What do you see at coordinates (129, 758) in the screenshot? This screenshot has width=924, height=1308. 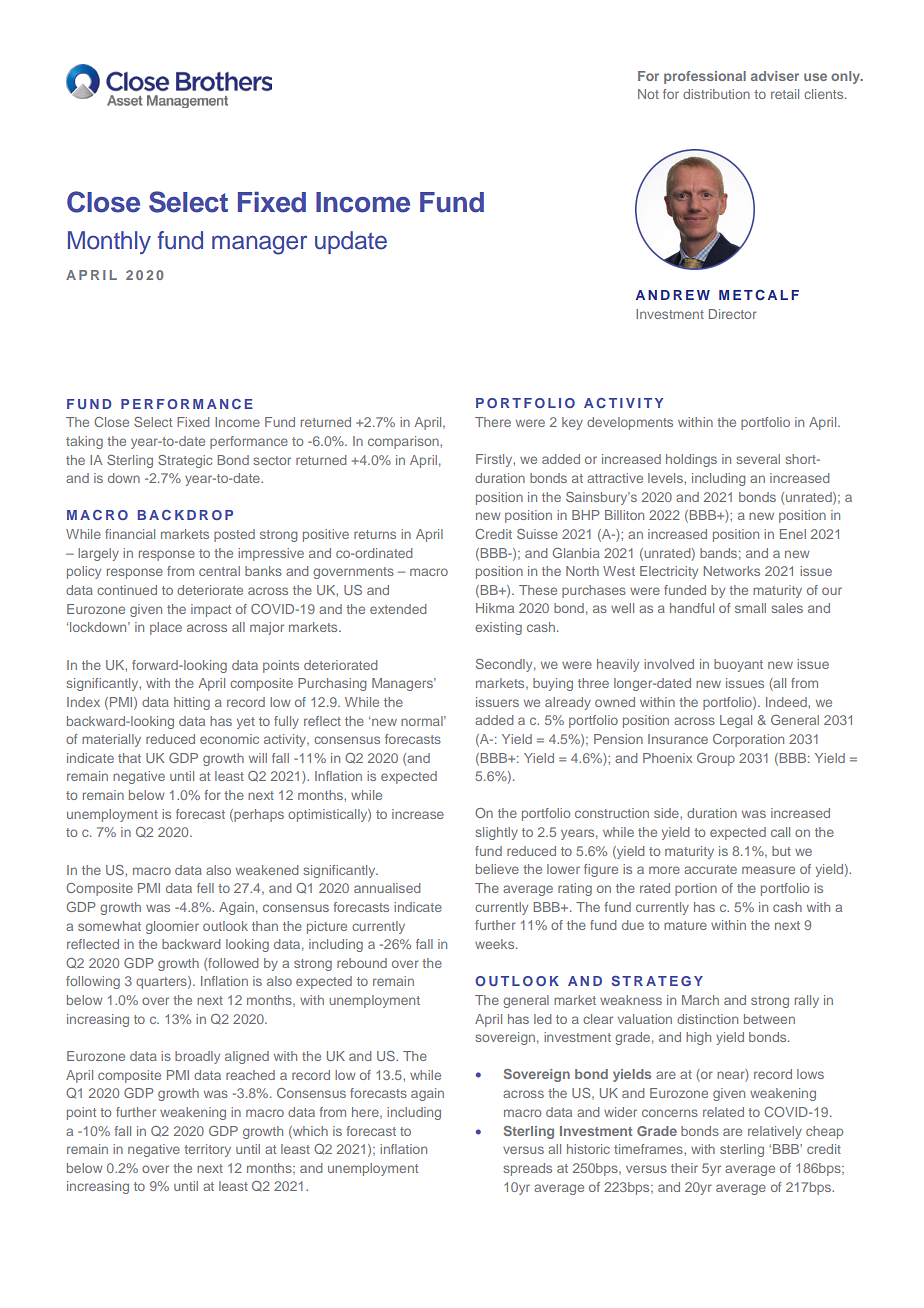 I see `that` at bounding box center [129, 758].
